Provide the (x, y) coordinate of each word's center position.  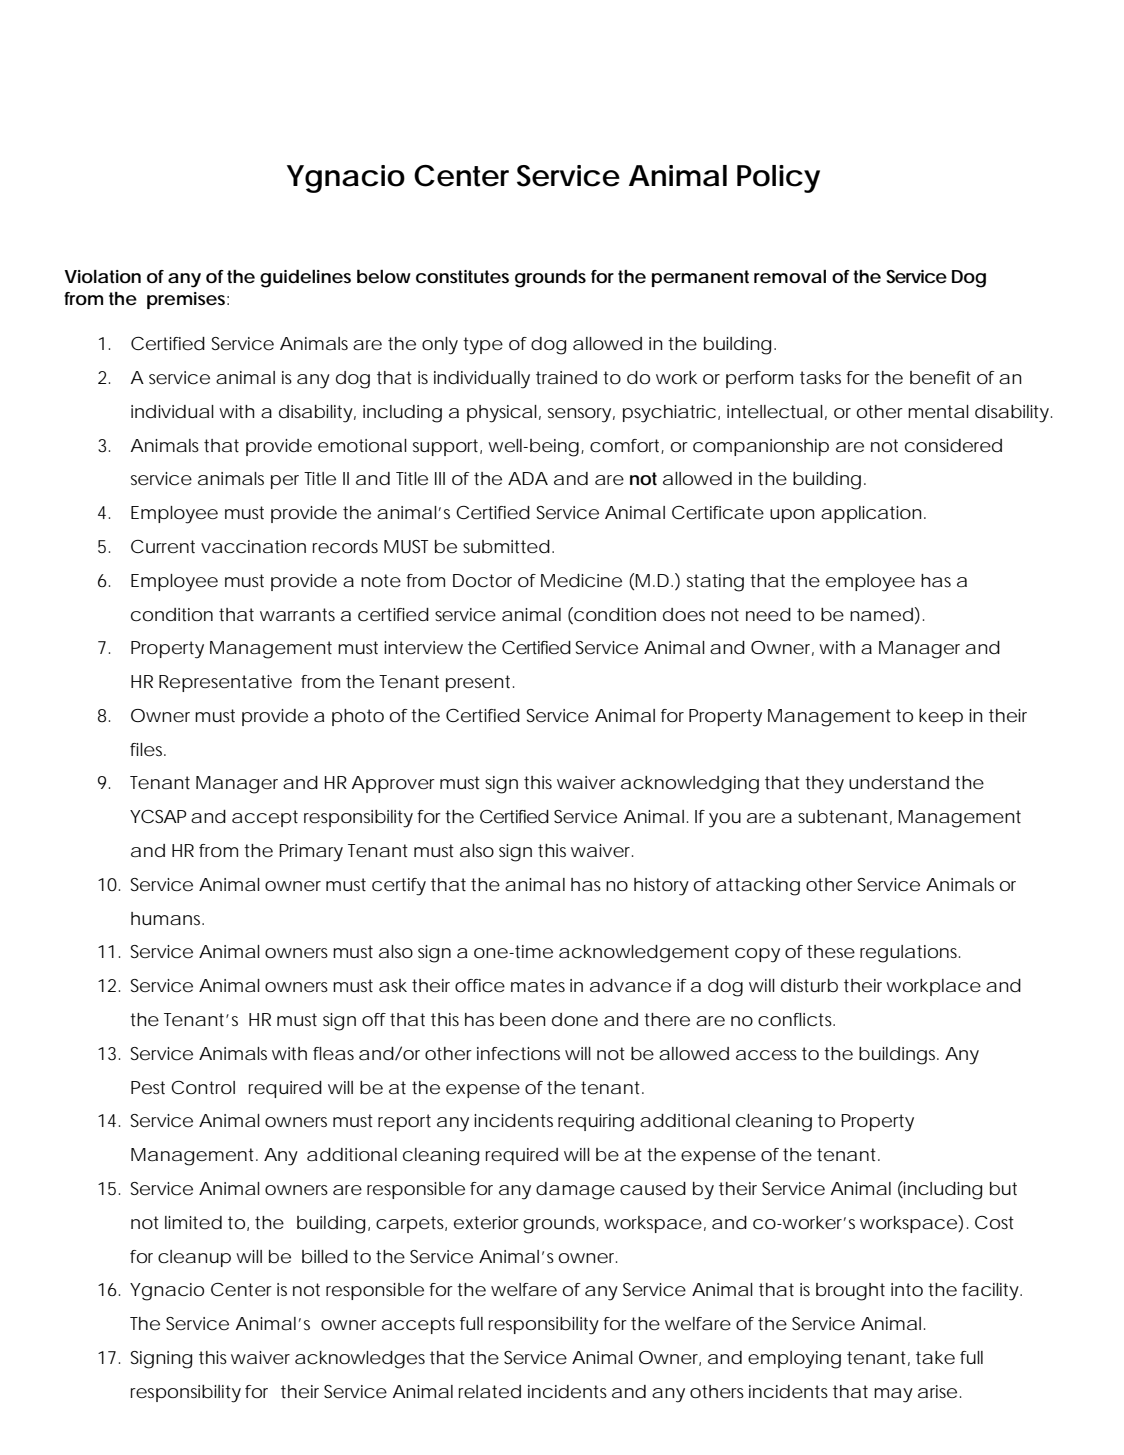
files (146, 750)
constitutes (462, 277)
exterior (486, 1222)
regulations (908, 954)
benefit (940, 378)
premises (186, 300)
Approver (393, 784)
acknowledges (360, 1360)
